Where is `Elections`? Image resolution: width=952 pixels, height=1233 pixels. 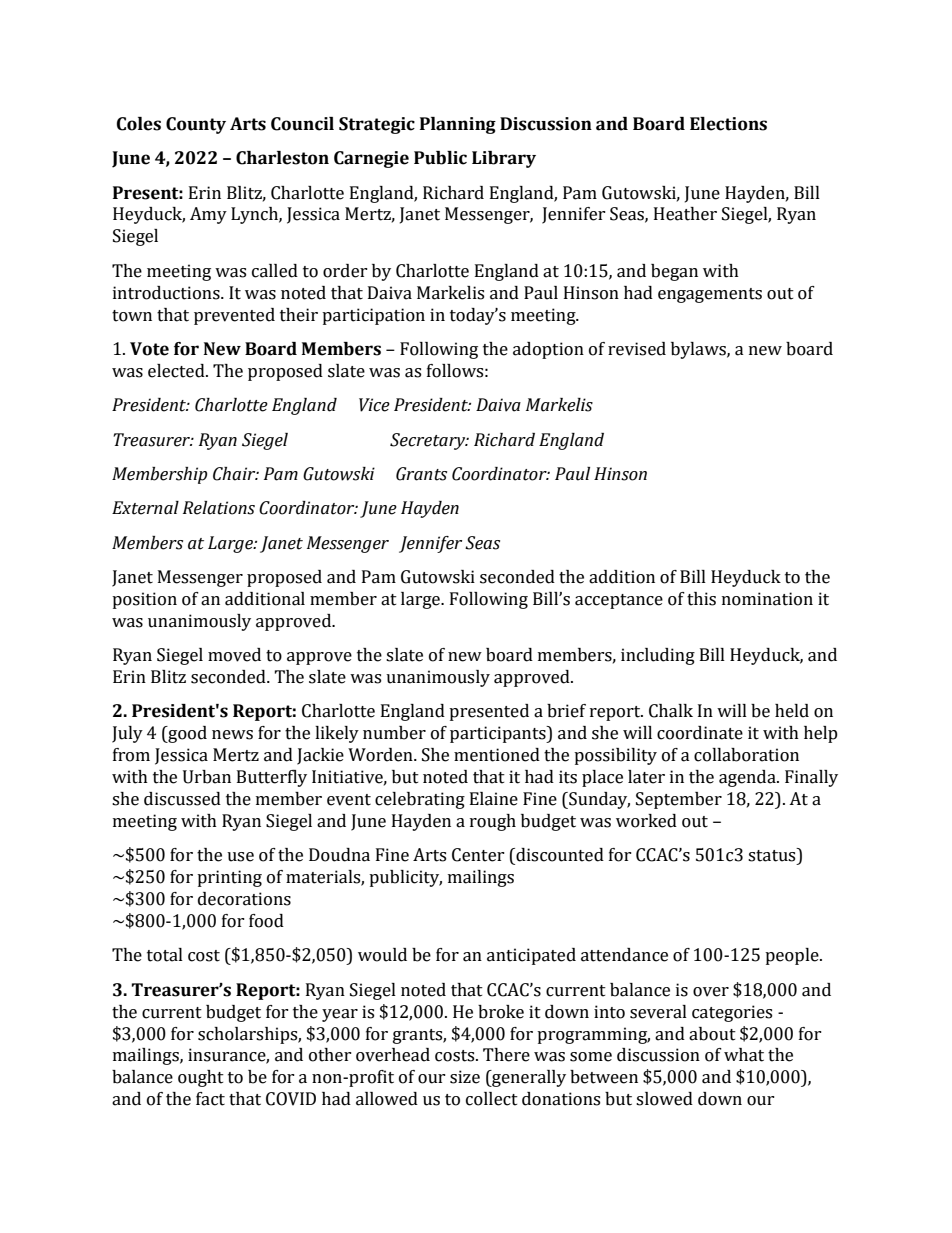
Elections is located at coordinates (728, 124).
